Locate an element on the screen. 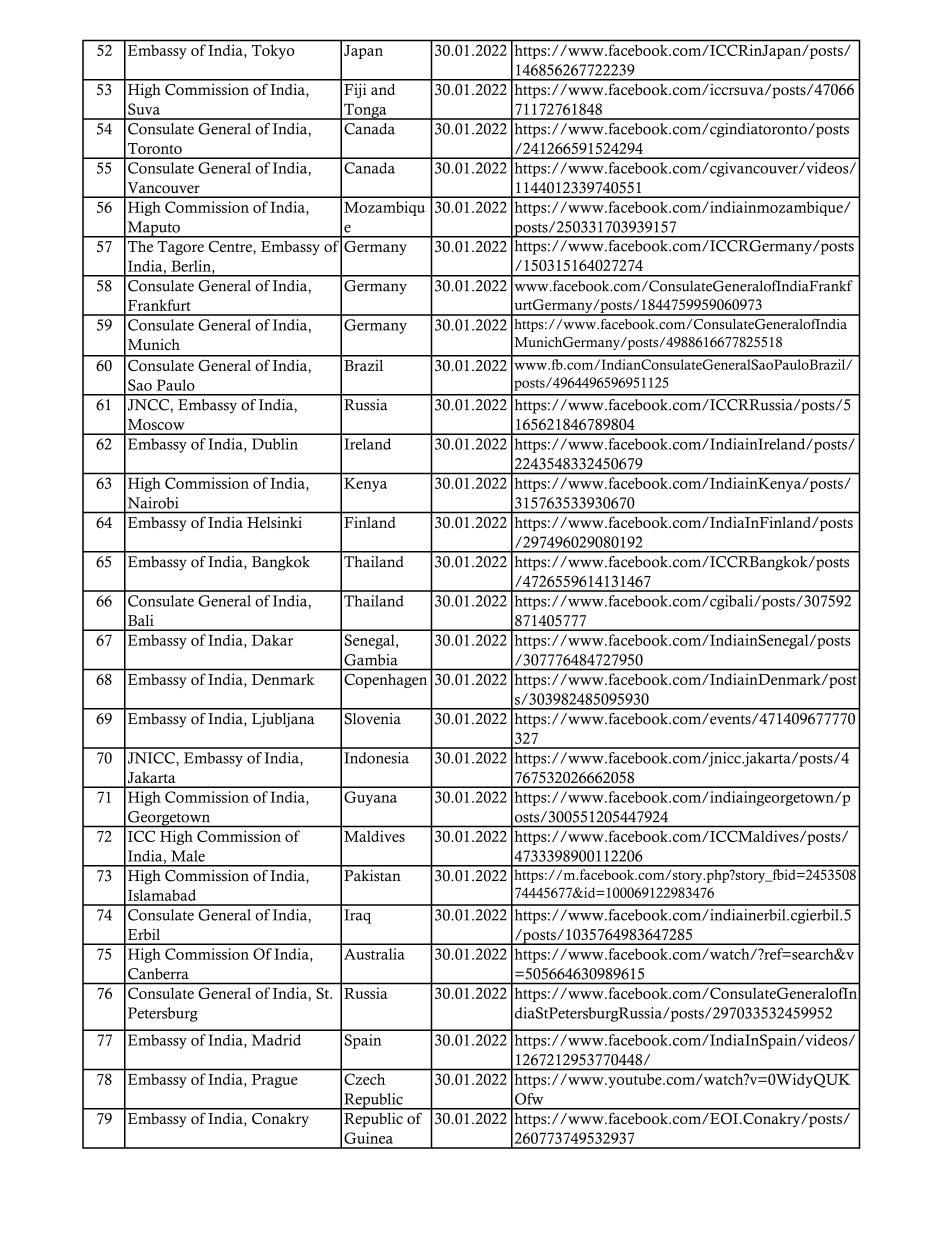  Helsinki is located at coordinates (274, 522).
